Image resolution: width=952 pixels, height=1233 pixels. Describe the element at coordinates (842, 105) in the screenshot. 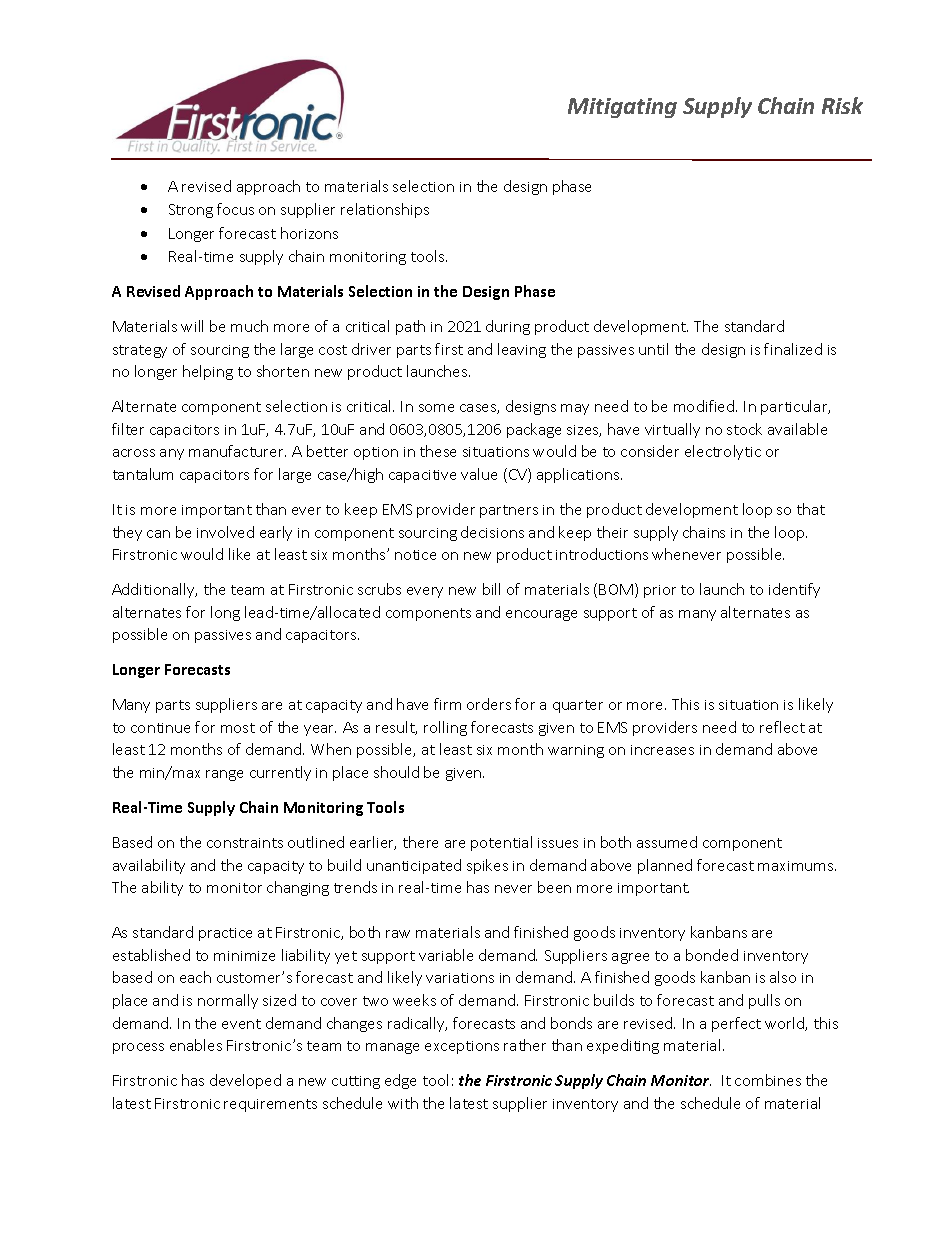

I see `Risk` at that location.
